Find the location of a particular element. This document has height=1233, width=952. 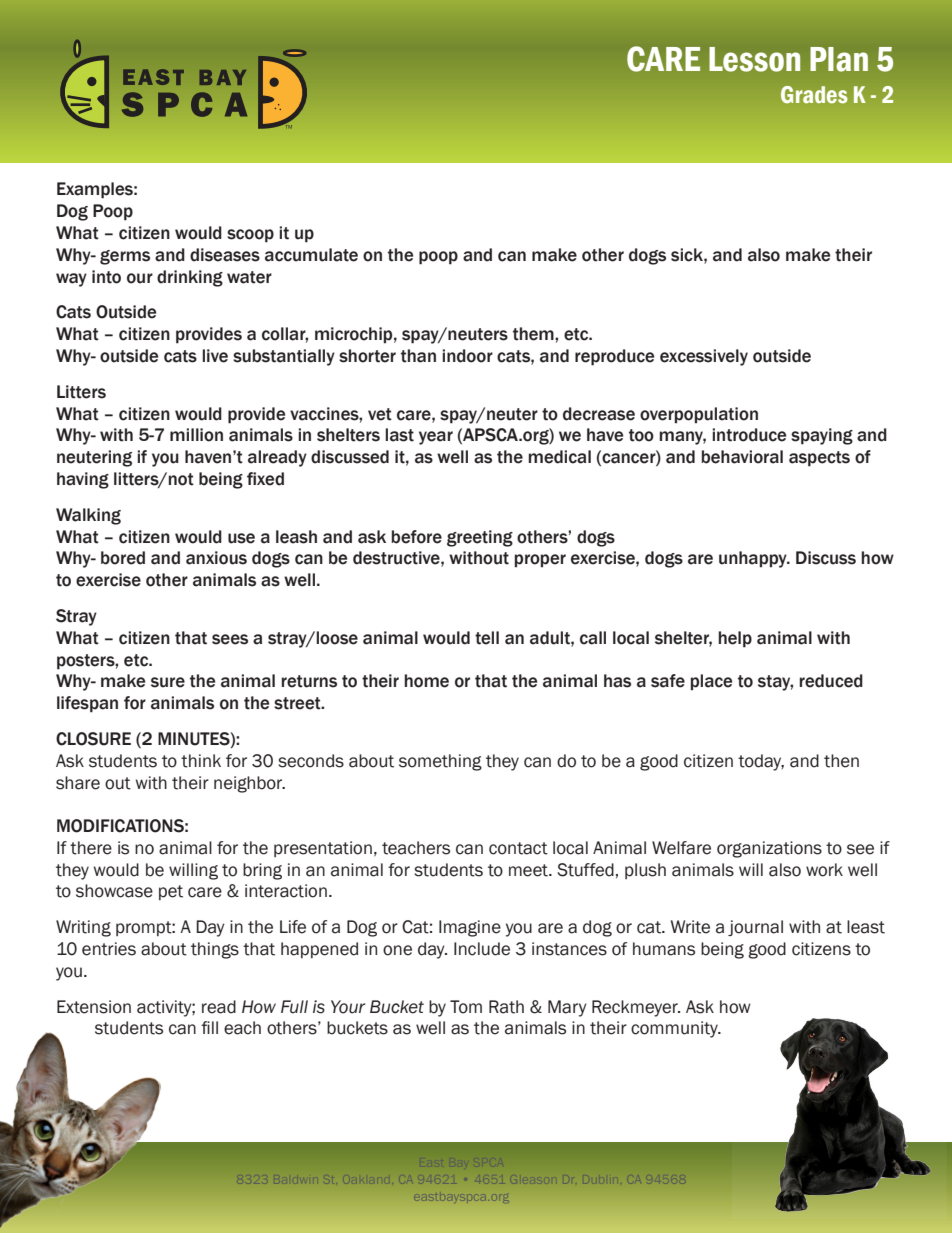

greeting is located at coordinates (480, 538).
